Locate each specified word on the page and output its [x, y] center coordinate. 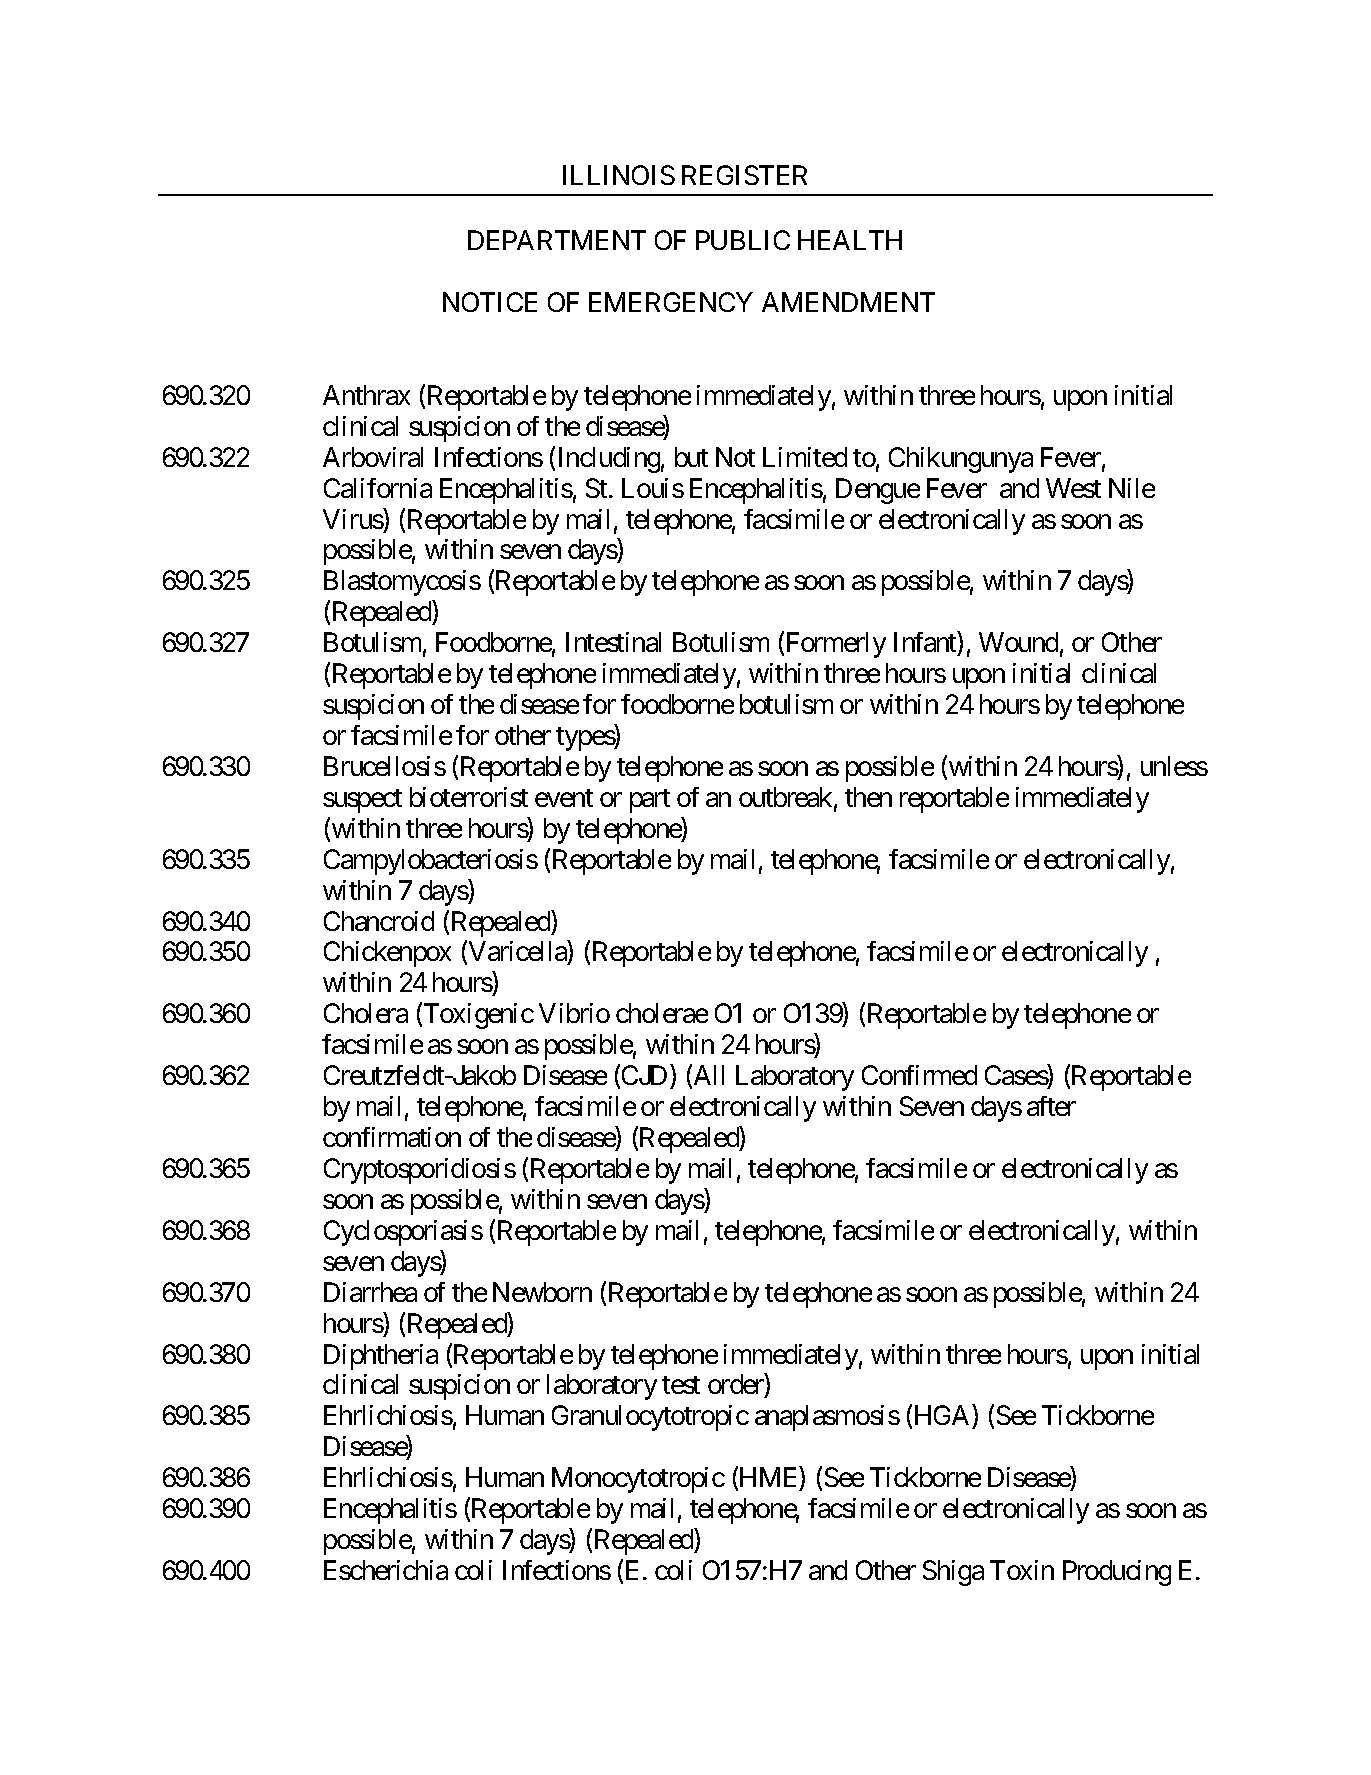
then [868, 797]
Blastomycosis [402, 583]
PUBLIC [743, 240]
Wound [1018, 642]
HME [769, 1479]
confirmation [392, 1137]
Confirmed [919, 1075]
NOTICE [490, 302]
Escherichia [386, 1570]
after [1051, 1106]
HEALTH [850, 240]
